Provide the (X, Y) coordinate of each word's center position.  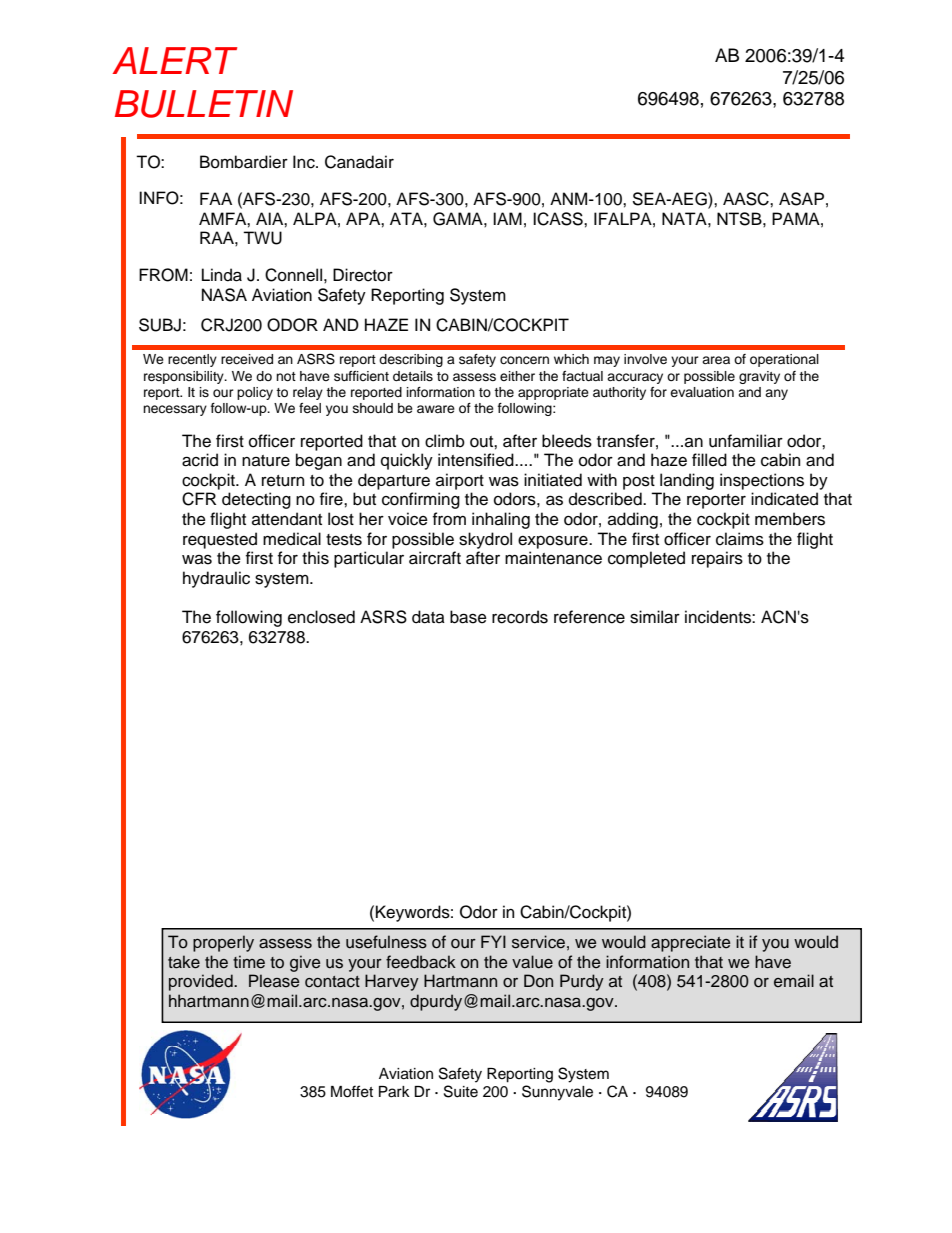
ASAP (801, 199)
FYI (493, 941)
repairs (717, 559)
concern (524, 360)
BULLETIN (204, 104)
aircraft (435, 558)
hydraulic (216, 579)
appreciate (690, 943)
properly (223, 943)
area (716, 360)
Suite (461, 1091)
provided (202, 982)
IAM (507, 218)
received (247, 359)
